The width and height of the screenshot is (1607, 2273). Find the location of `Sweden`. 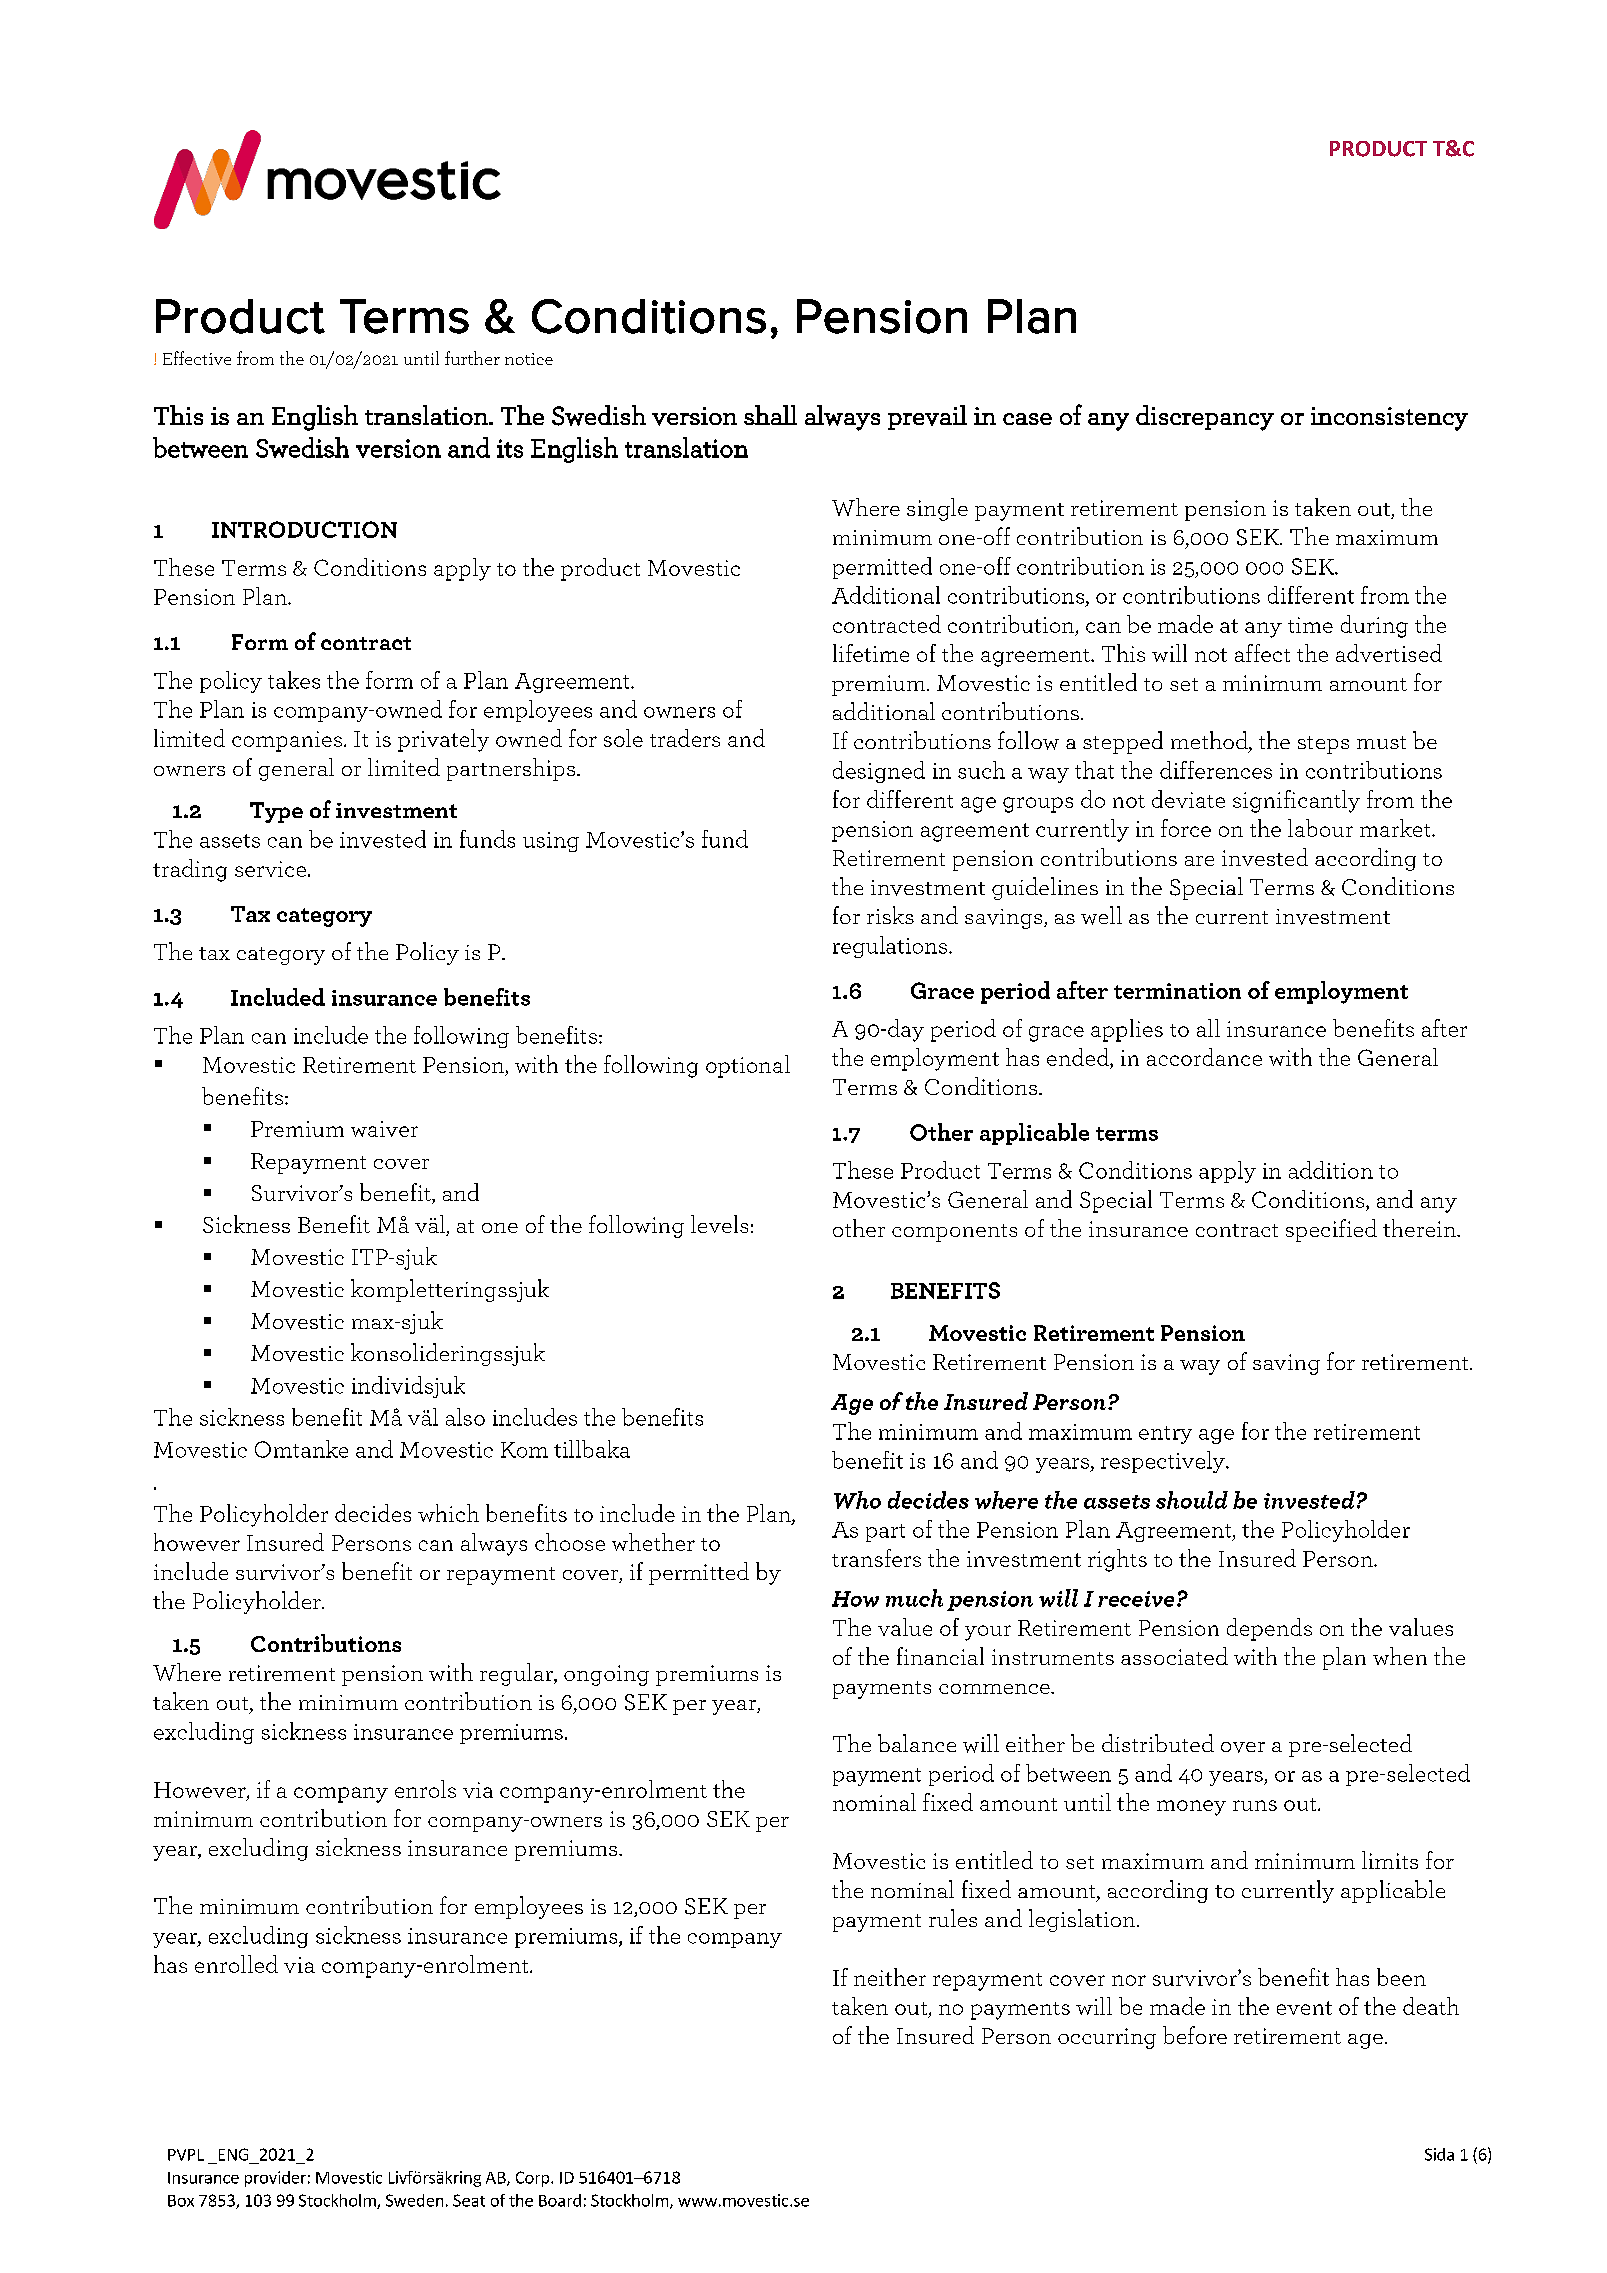

Sweden is located at coordinates (414, 2200).
